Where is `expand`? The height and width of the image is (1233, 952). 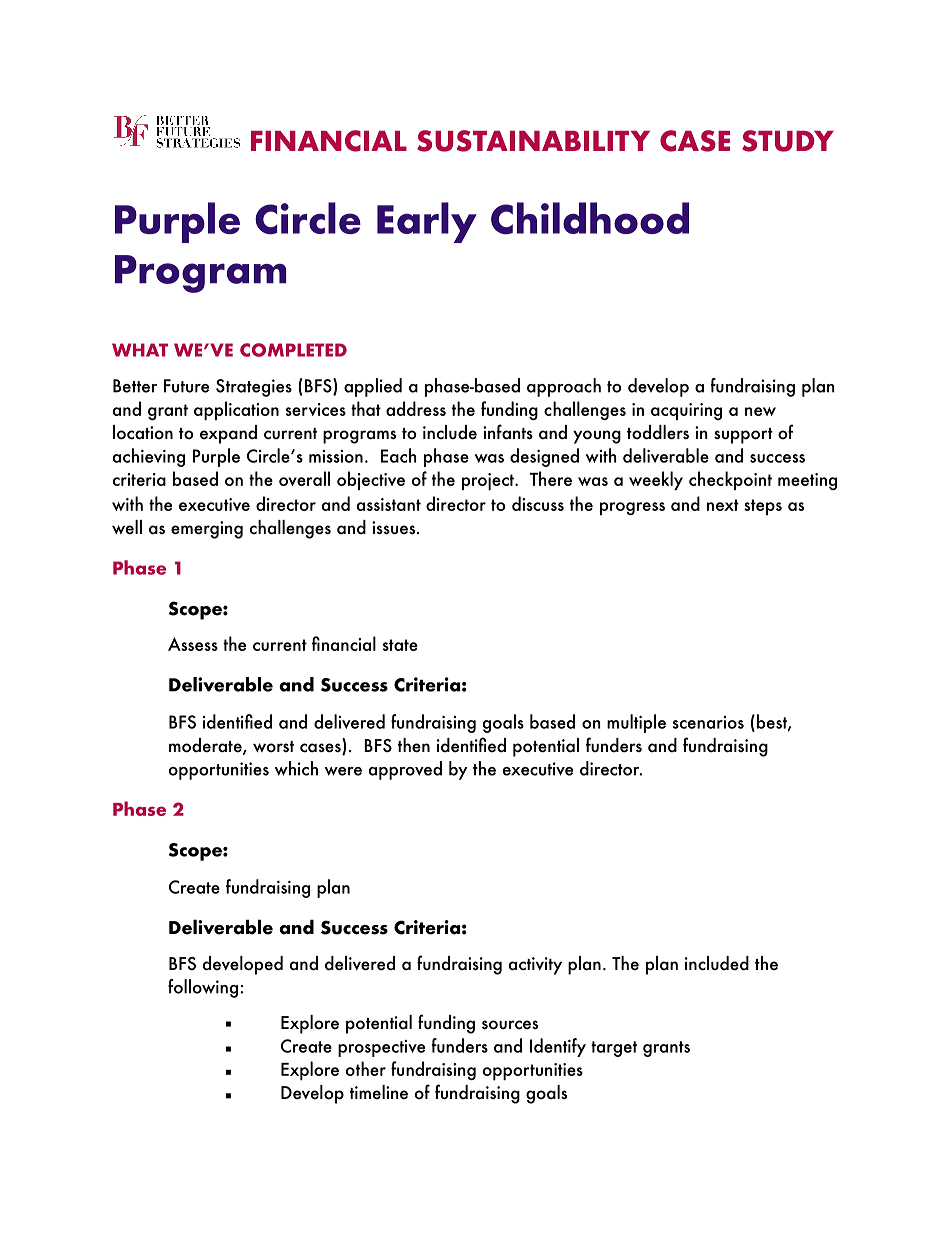 expand is located at coordinates (228, 434).
